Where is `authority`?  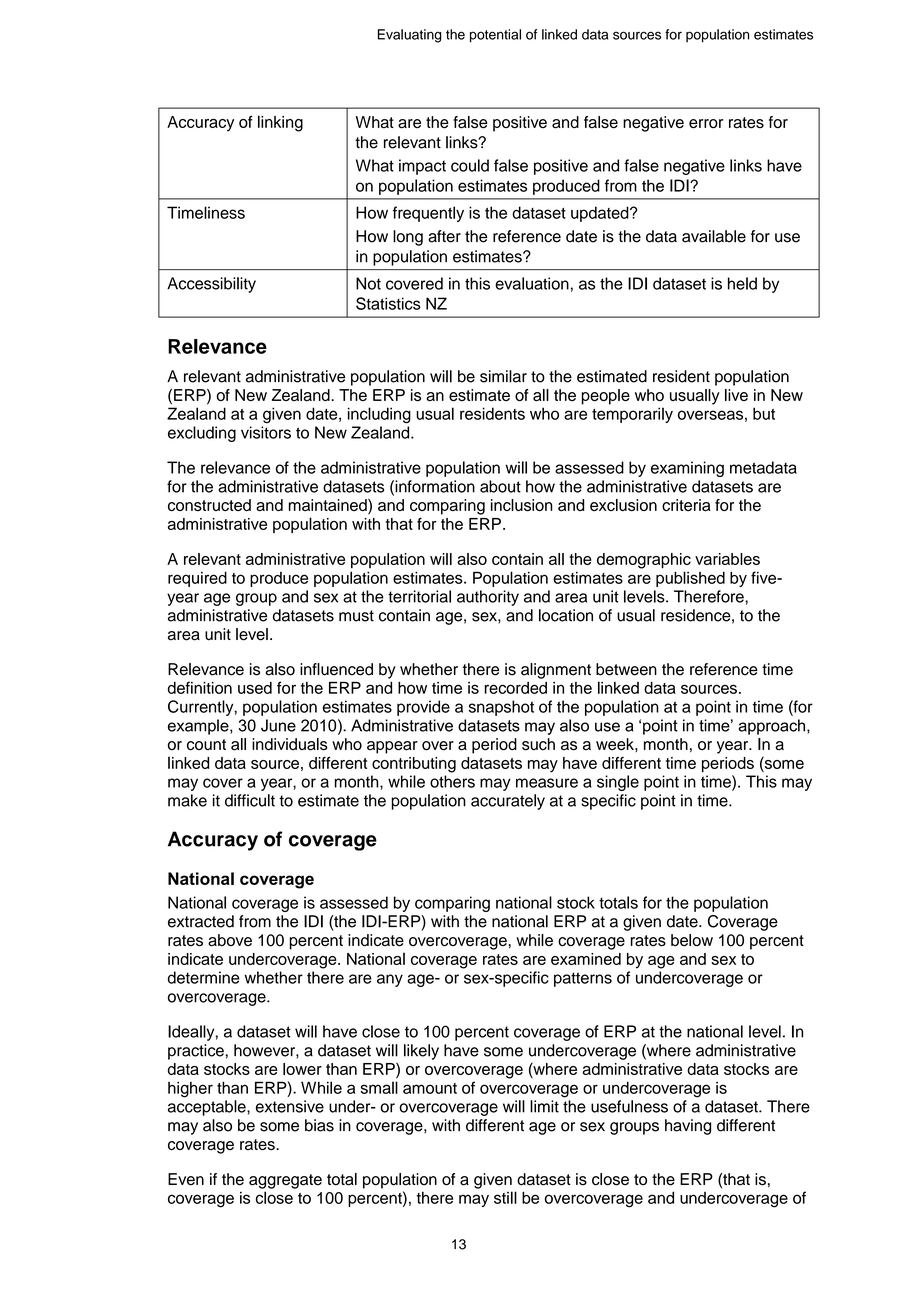
authority is located at coordinates (488, 598).
